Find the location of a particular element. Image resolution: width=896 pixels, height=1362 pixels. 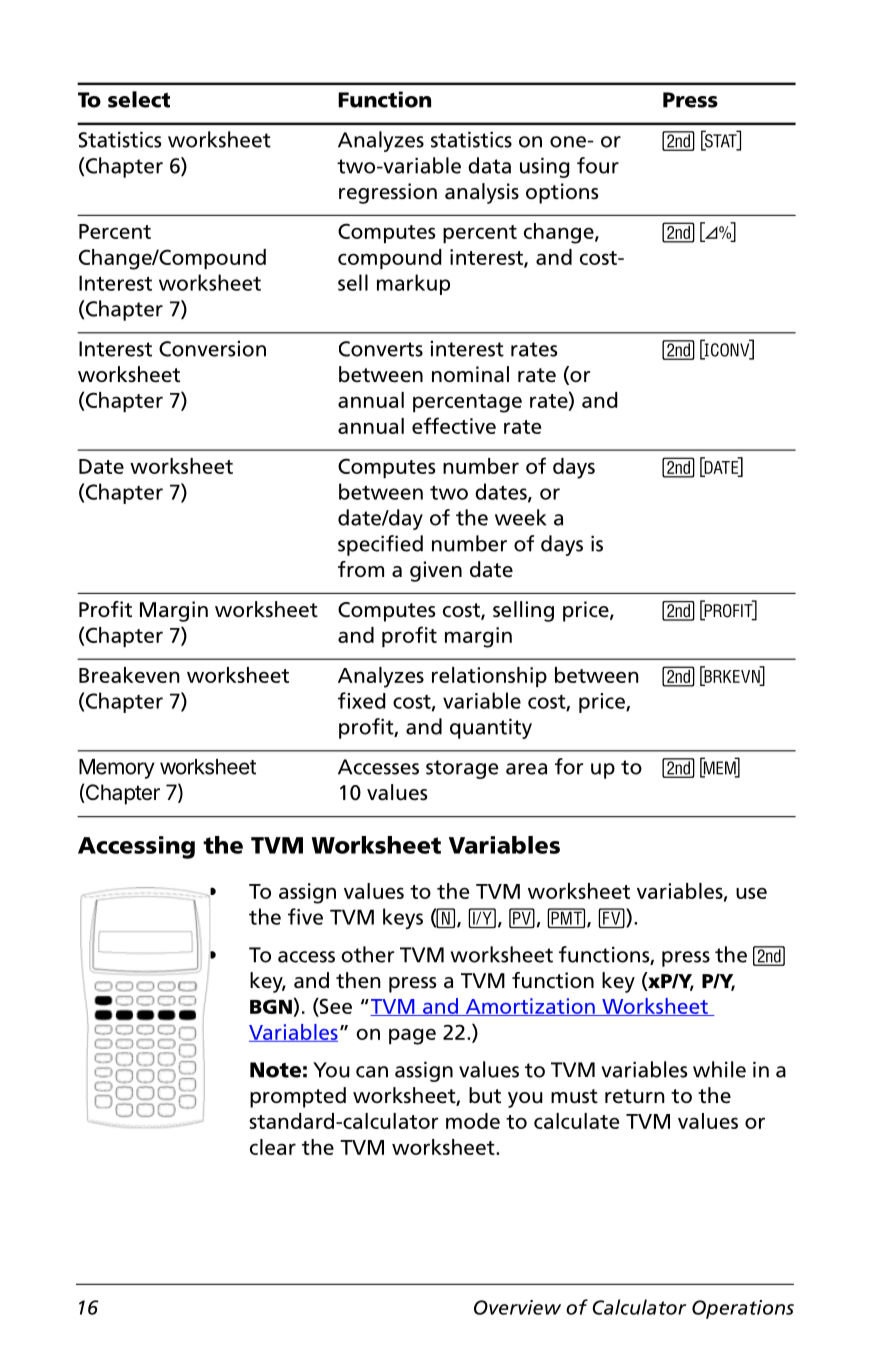

data is located at coordinates (489, 165).
